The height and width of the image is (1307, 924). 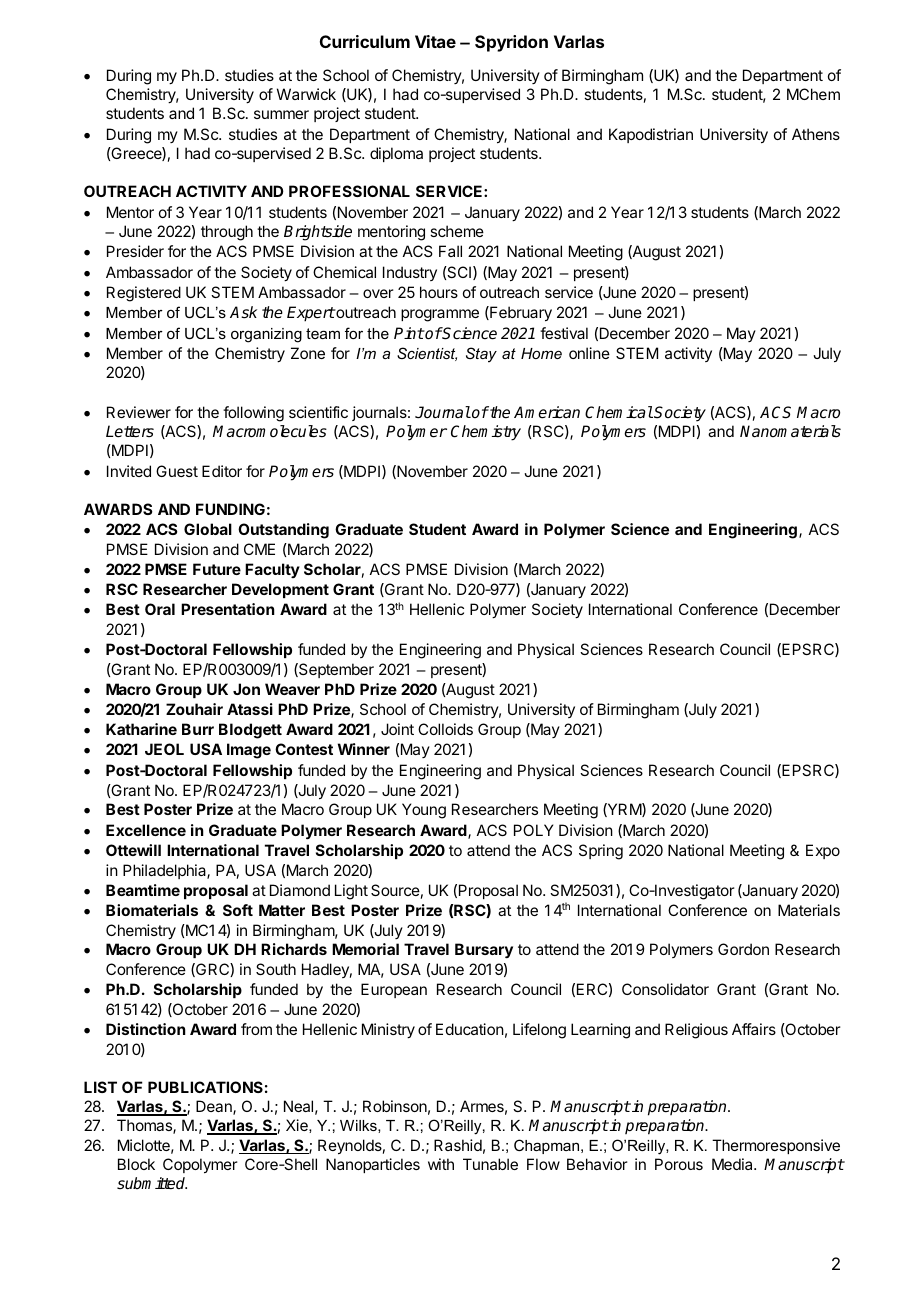 I want to click on with, so click(x=441, y=1164).
